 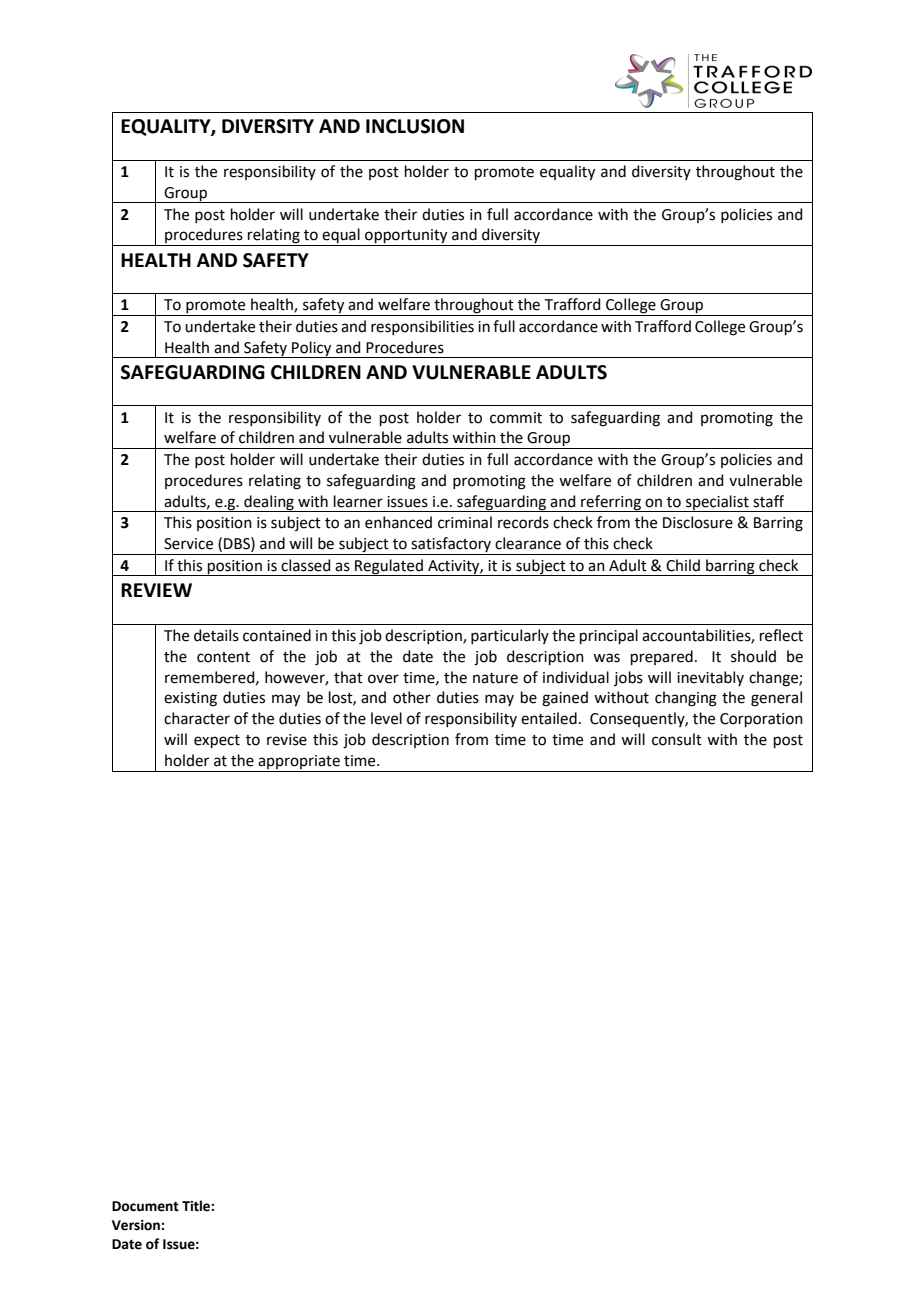 What do you see at coordinates (516, 418) in the image?
I see `commit` at bounding box center [516, 418].
